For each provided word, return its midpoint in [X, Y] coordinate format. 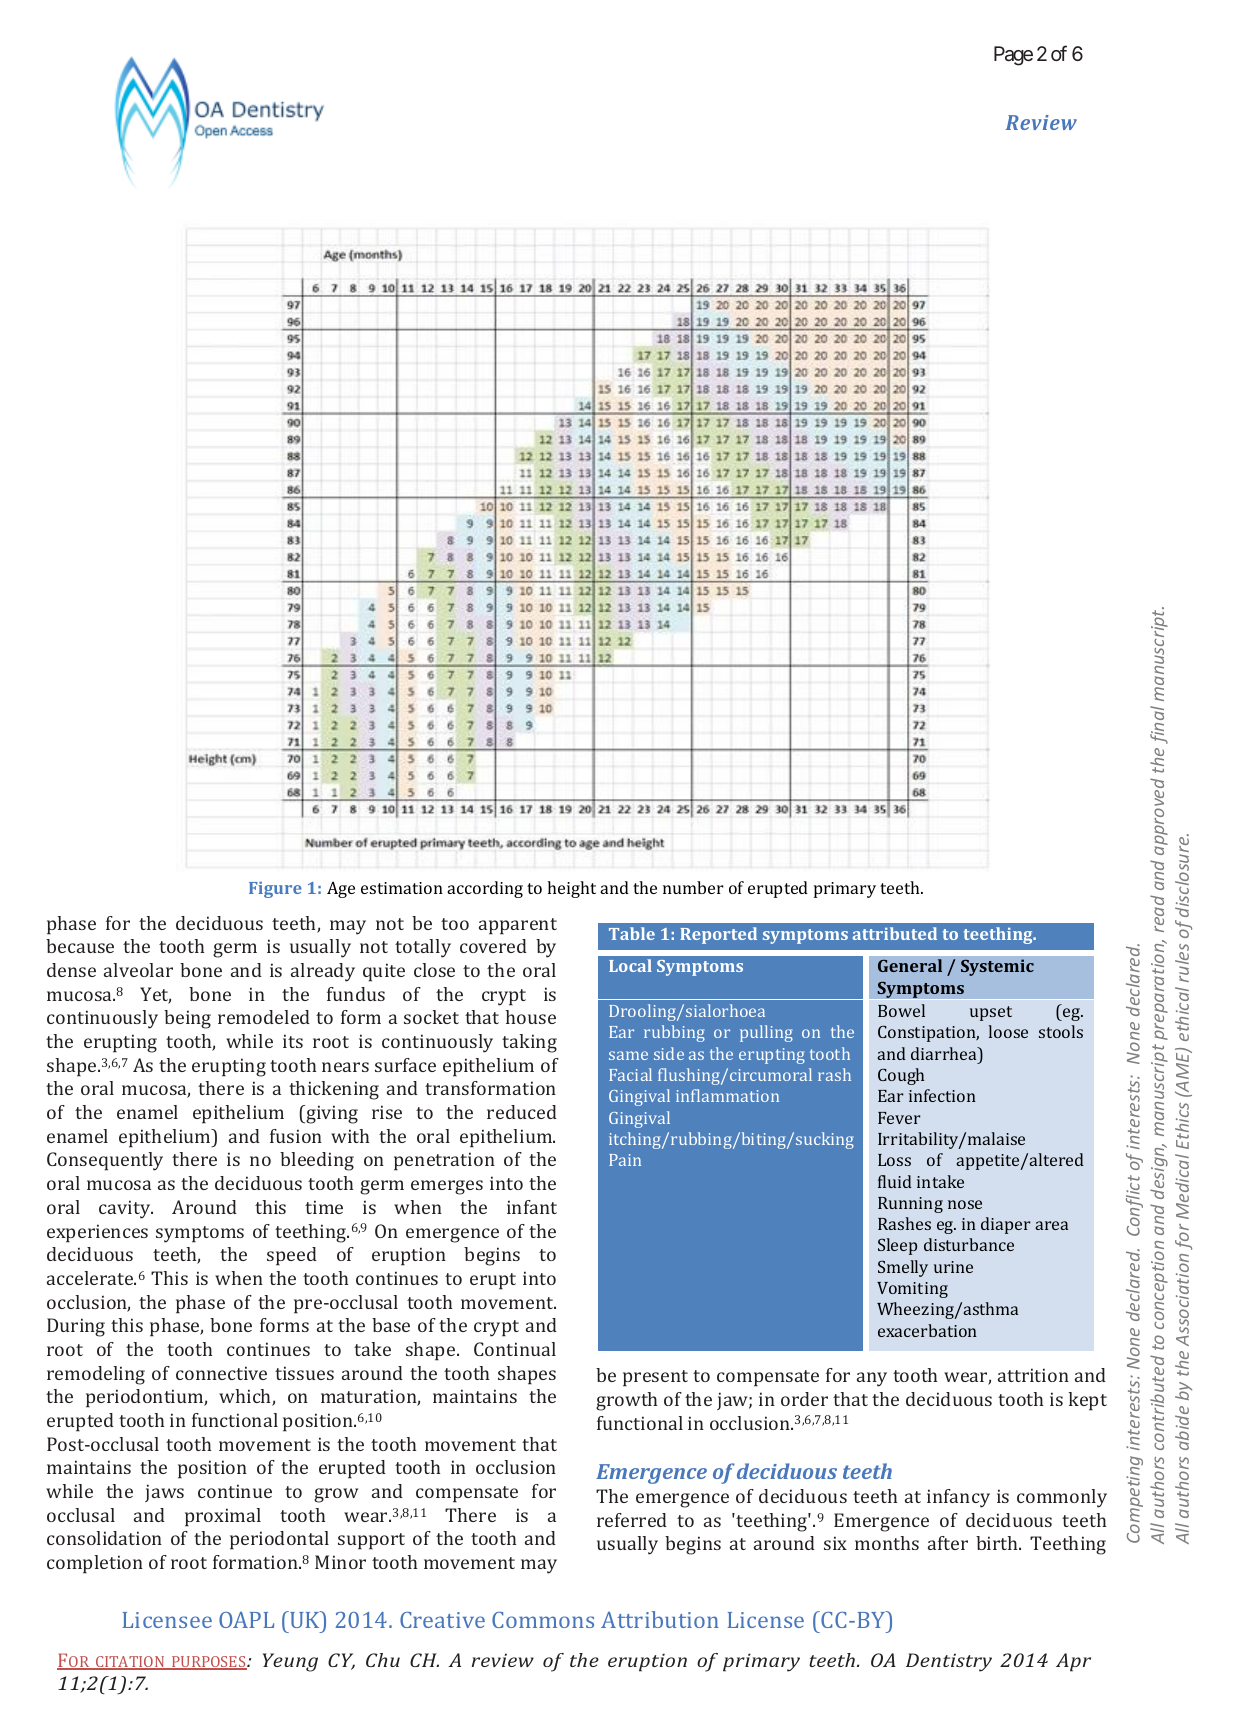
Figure [275, 890]
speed [292, 1256]
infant [532, 1207]
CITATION [130, 1663]
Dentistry [949, 1662]
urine [953, 1267]
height [571, 889]
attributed [895, 933]
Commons [543, 1620]
